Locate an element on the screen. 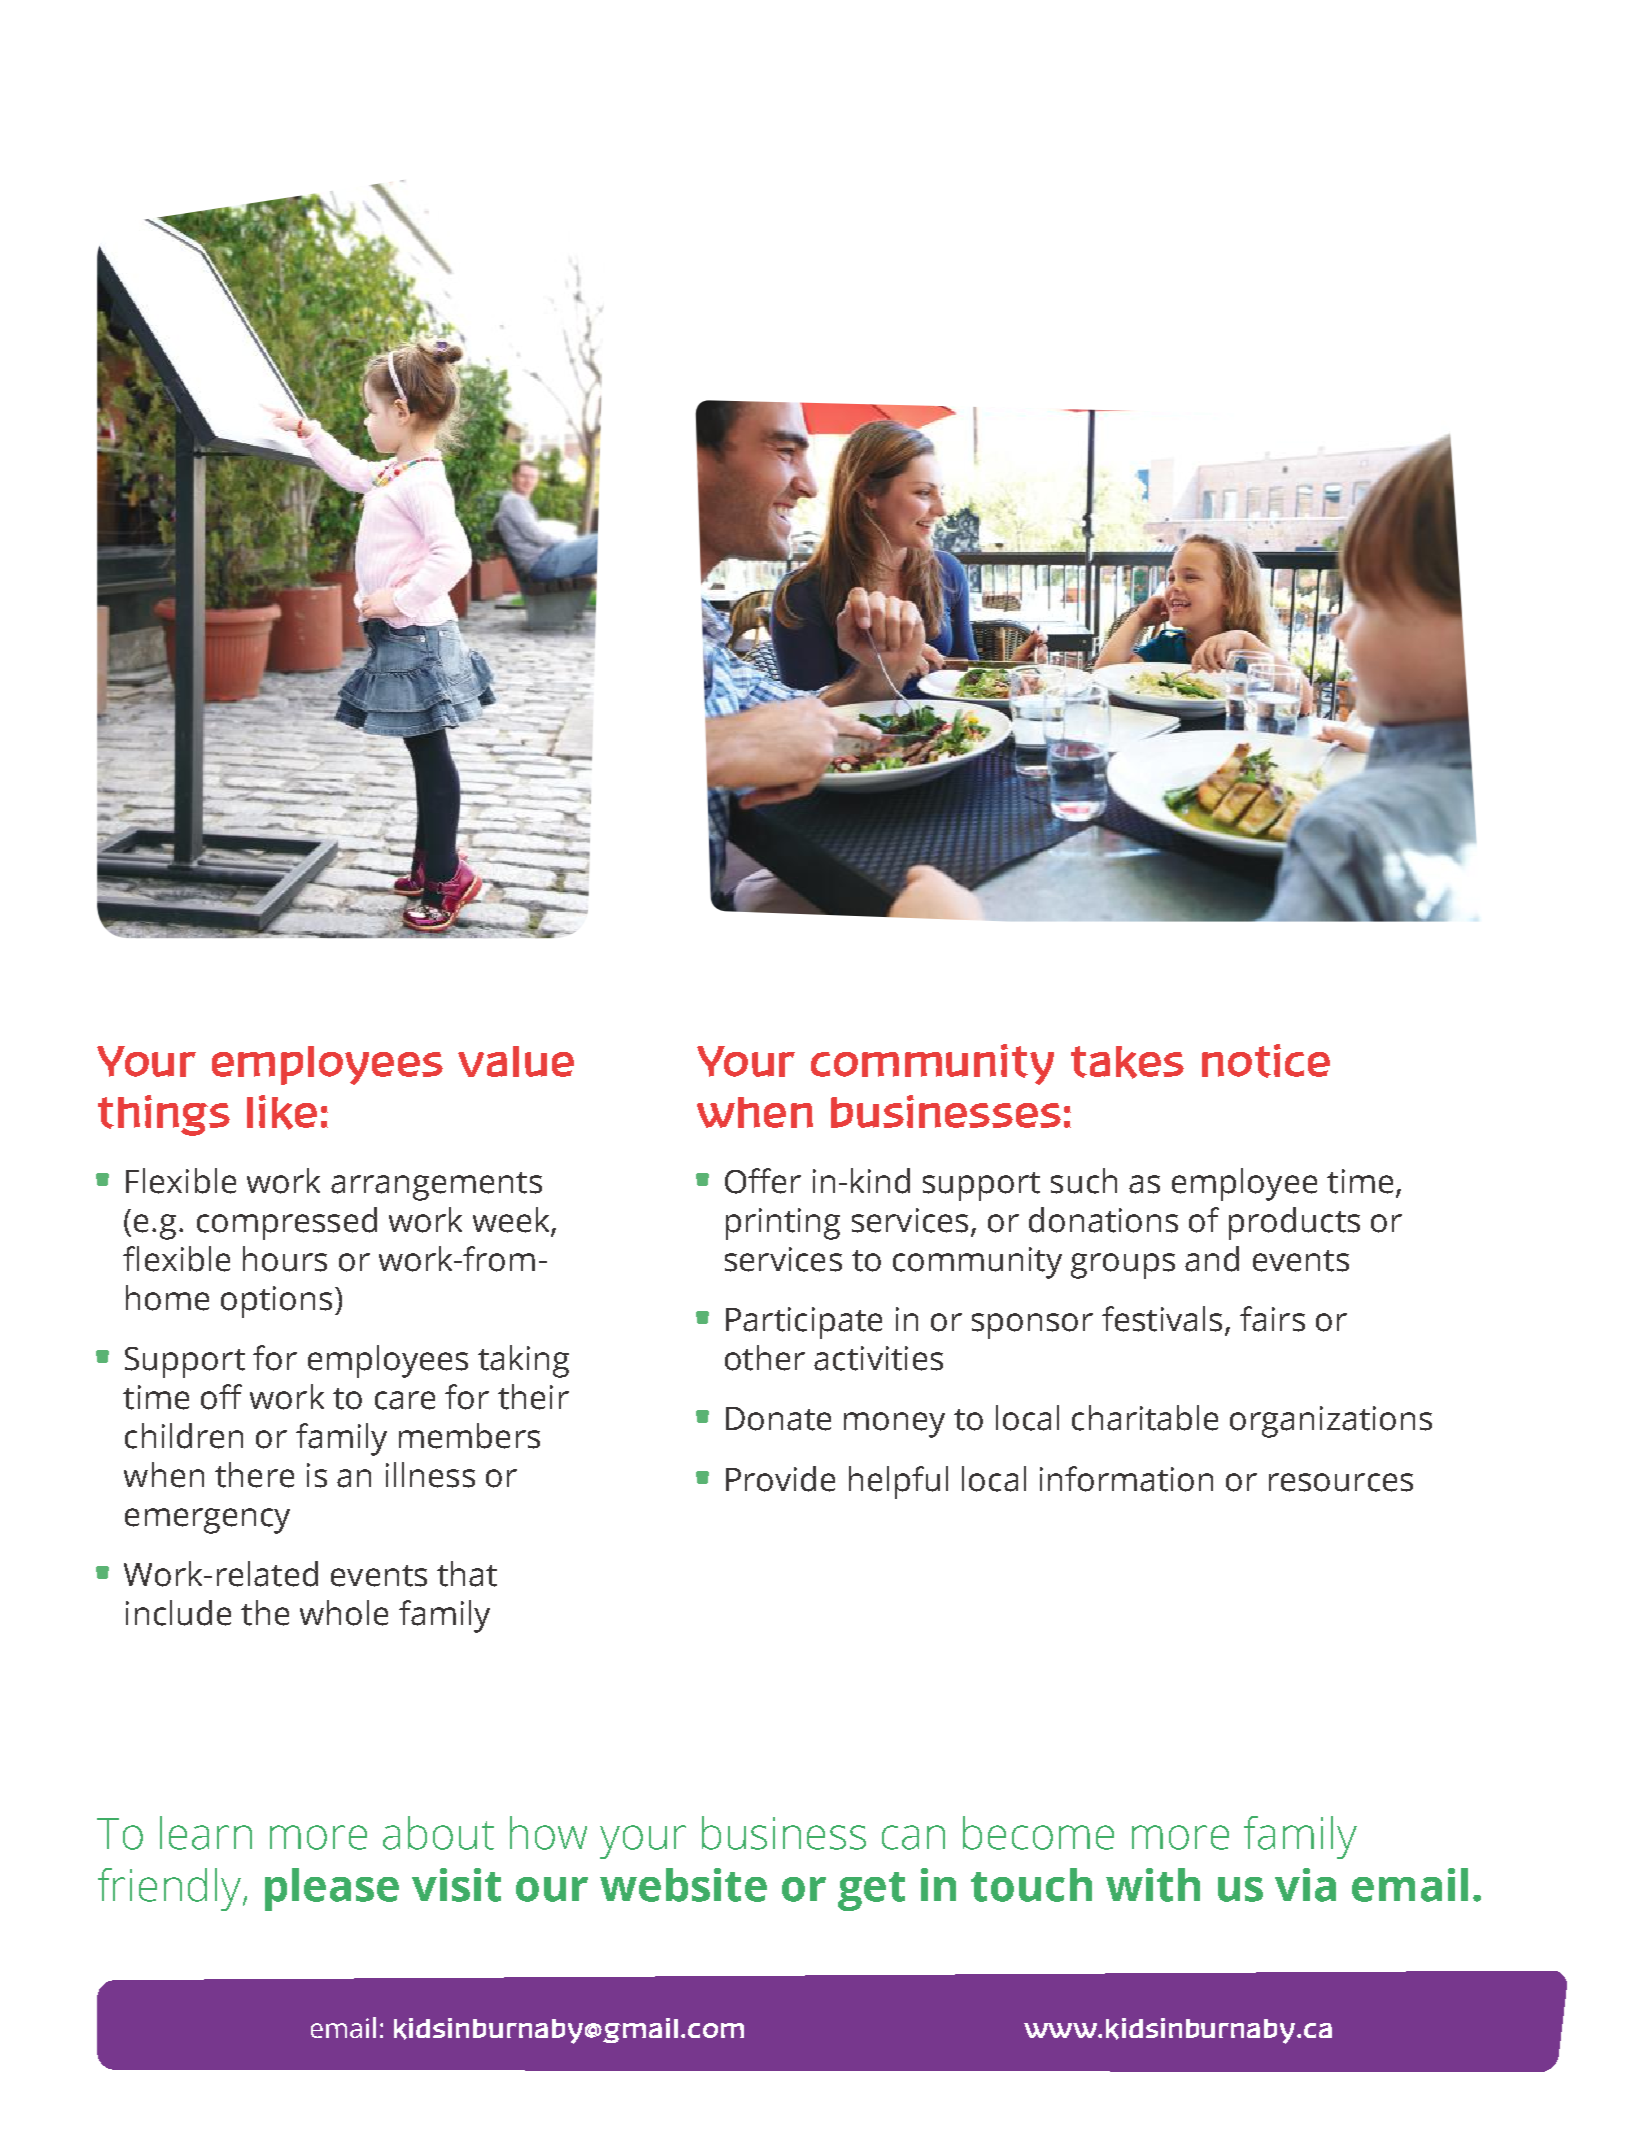 This screenshot has width=1652, height=2138. like is located at coordinates (282, 1112).
